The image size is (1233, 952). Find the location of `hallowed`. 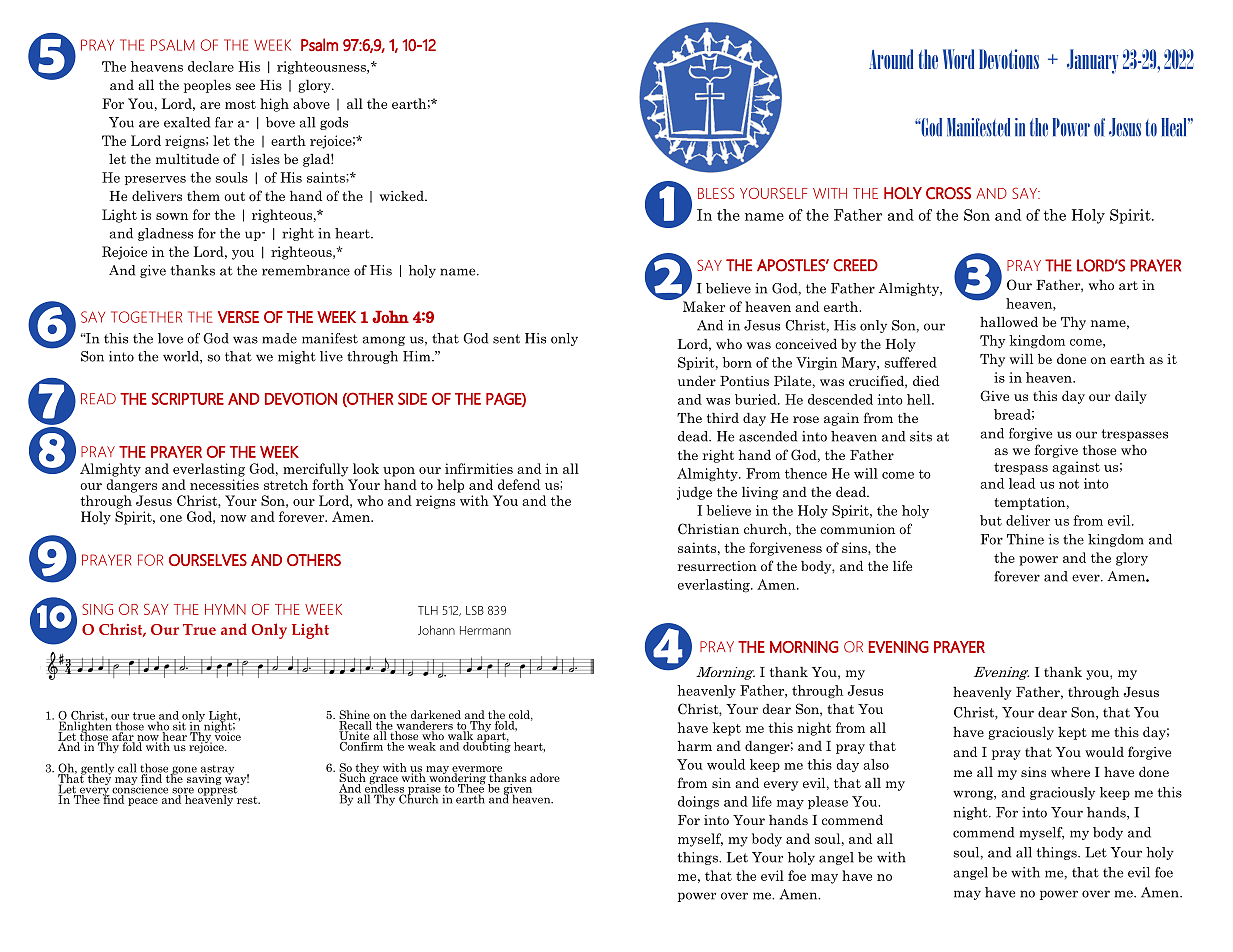

hallowed is located at coordinates (1009, 322).
